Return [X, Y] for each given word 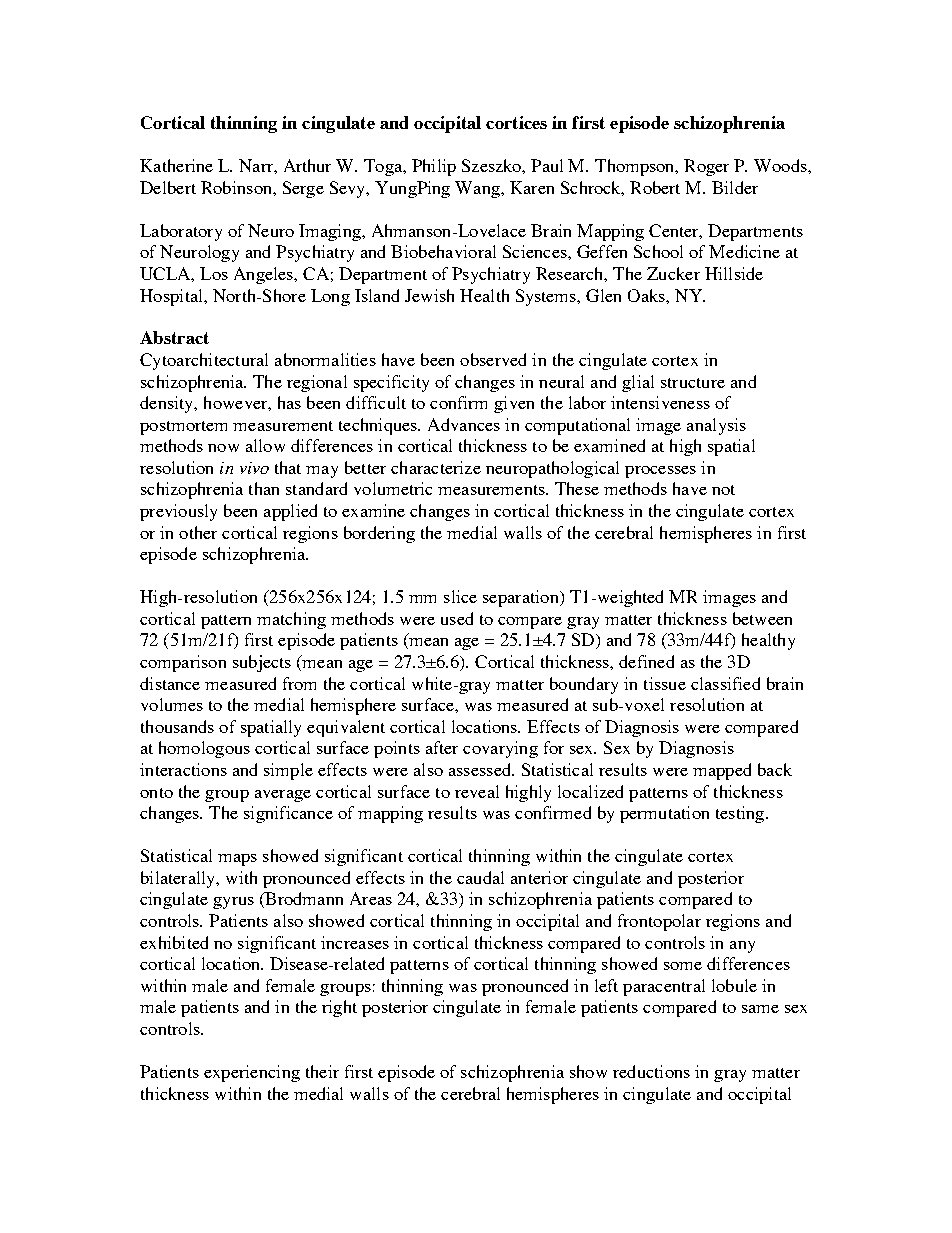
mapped [722, 771]
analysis [716, 426]
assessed [481, 769]
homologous [204, 749]
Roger [706, 167]
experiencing [252, 1073]
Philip [434, 167]
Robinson [237, 187]
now [223, 448]
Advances [464, 424]
